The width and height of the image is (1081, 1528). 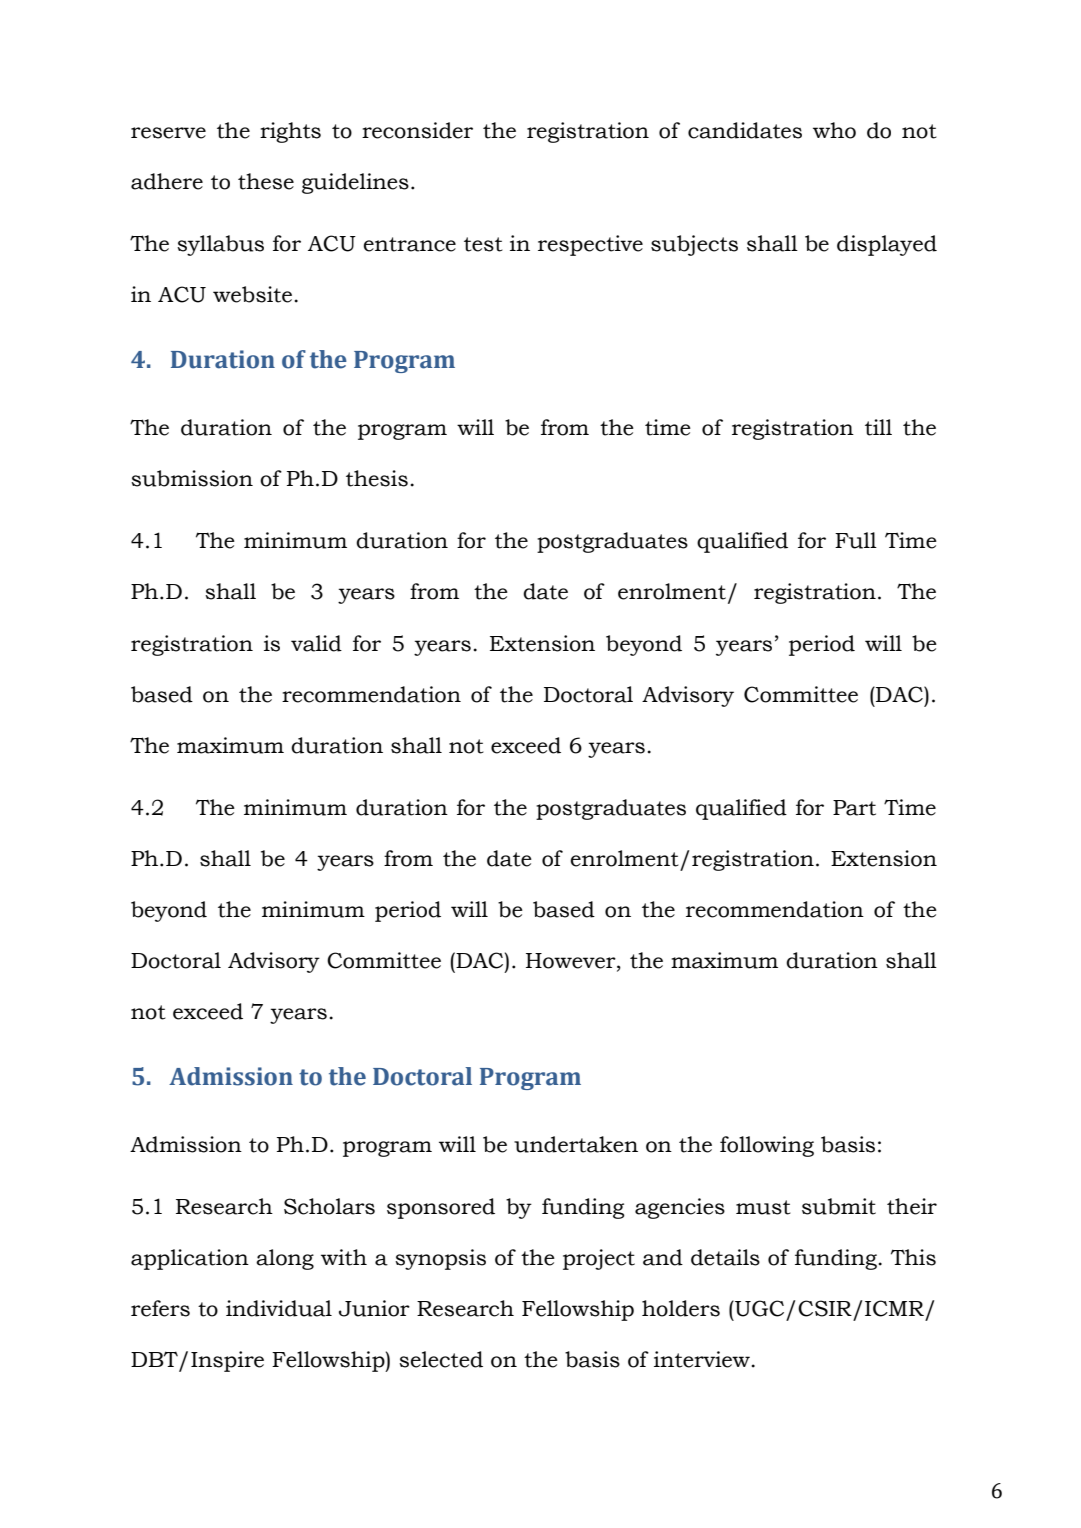 I want to click on who, so click(x=834, y=130).
